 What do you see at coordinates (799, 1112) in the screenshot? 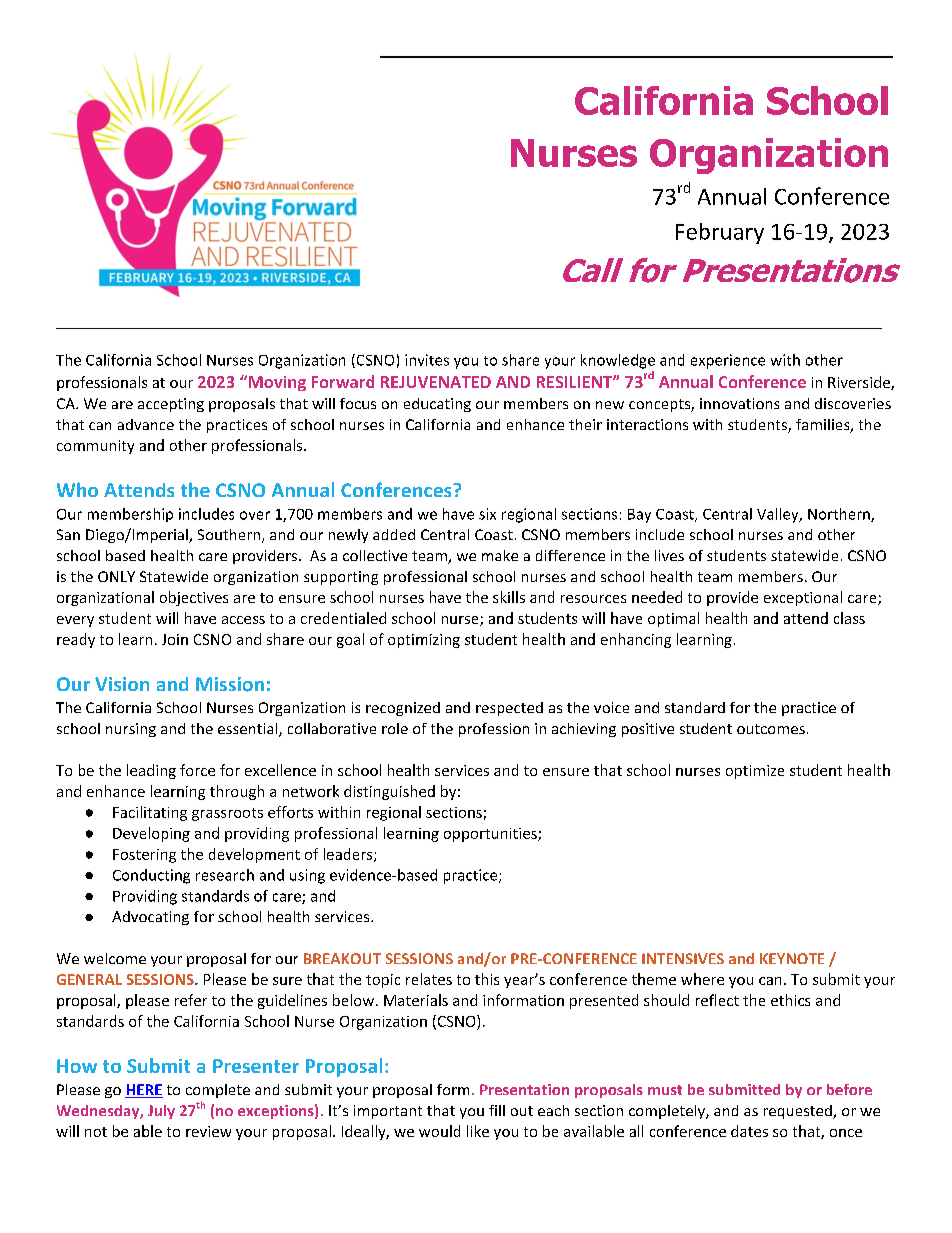
I see `requested` at bounding box center [799, 1112].
